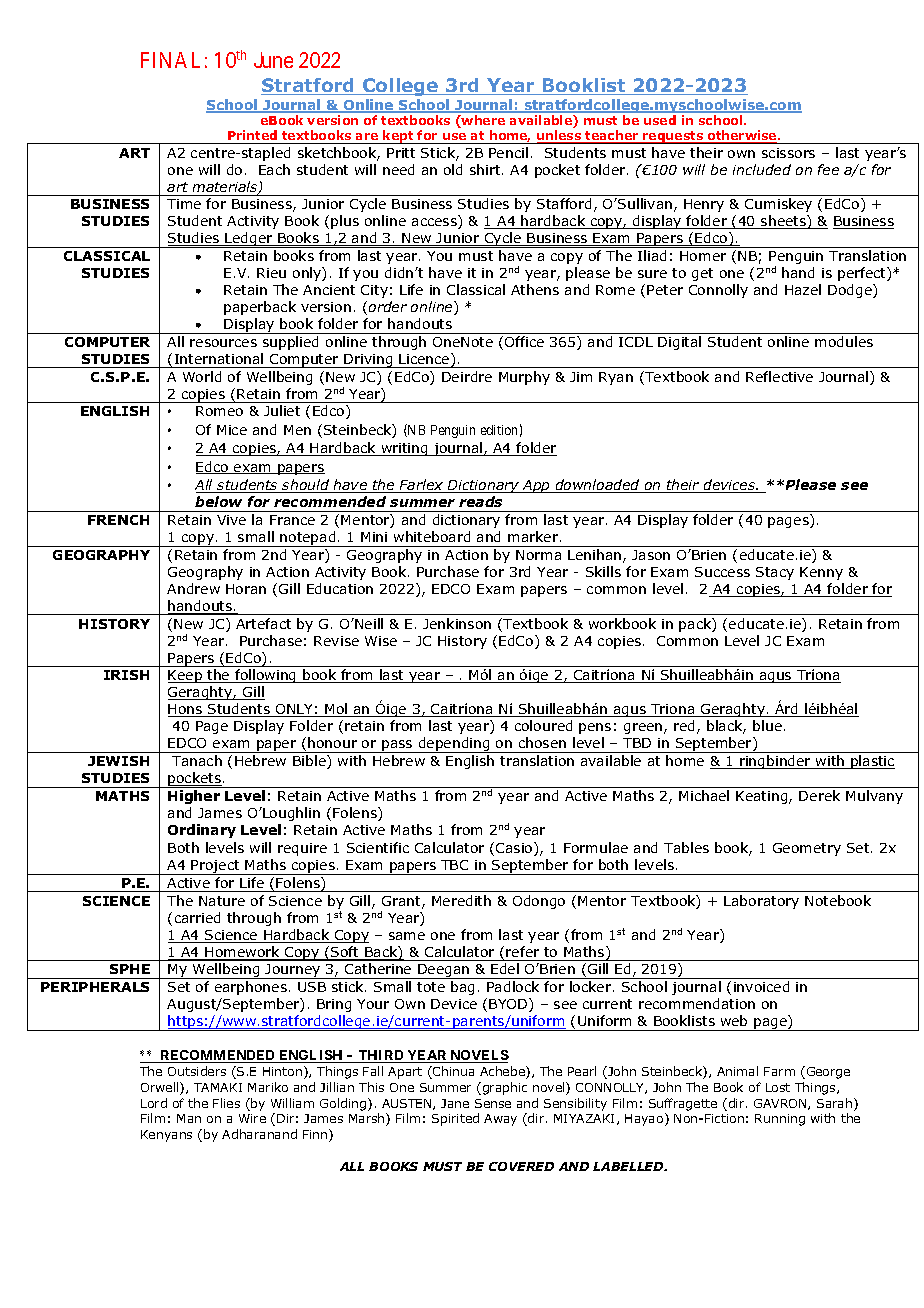 The width and height of the screenshot is (924, 1308). I want to click on Kenyans, so click(166, 1136).
